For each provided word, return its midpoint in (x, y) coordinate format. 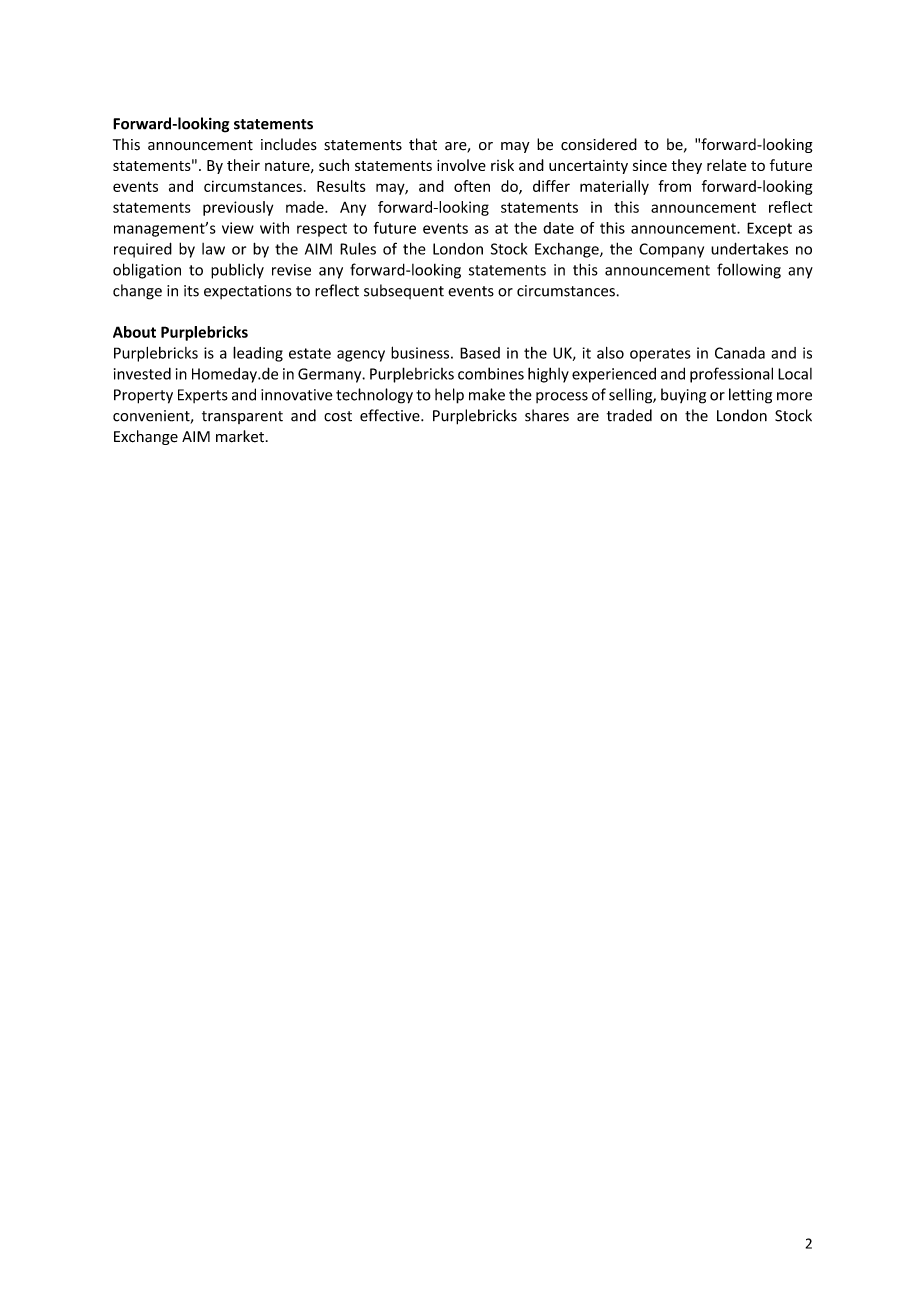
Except (769, 229)
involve (461, 165)
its (191, 291)
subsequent (404, 291)
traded (629, 415)
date (558, 228)
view (238, 228)
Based (480, 353)
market (240, 436)
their (243, 165)
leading (258, 354)
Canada (740, 353)
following (749, 271)
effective (391, 415)
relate (727, 165)
